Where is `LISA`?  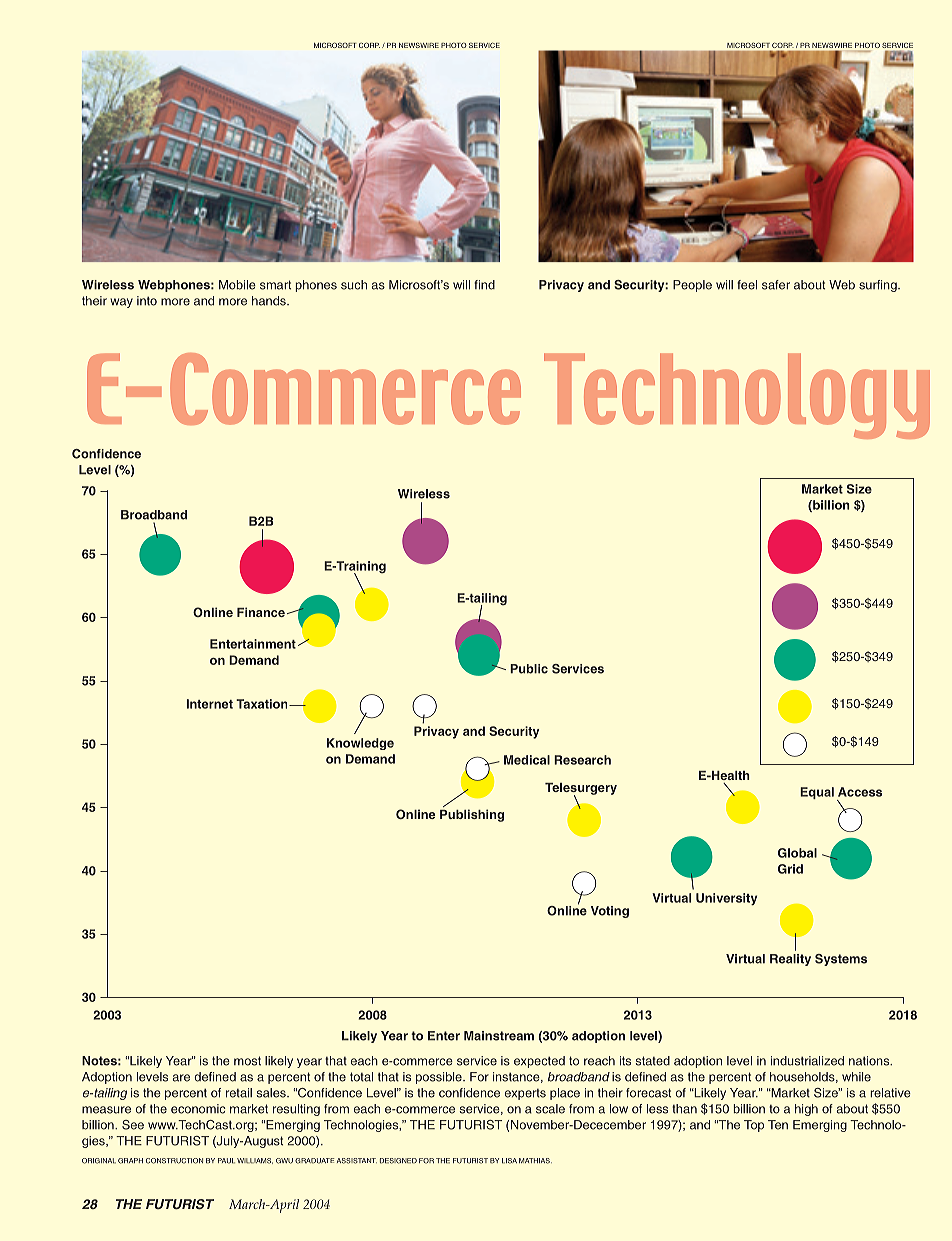 LISA is located at coordinates (509, 1161).
